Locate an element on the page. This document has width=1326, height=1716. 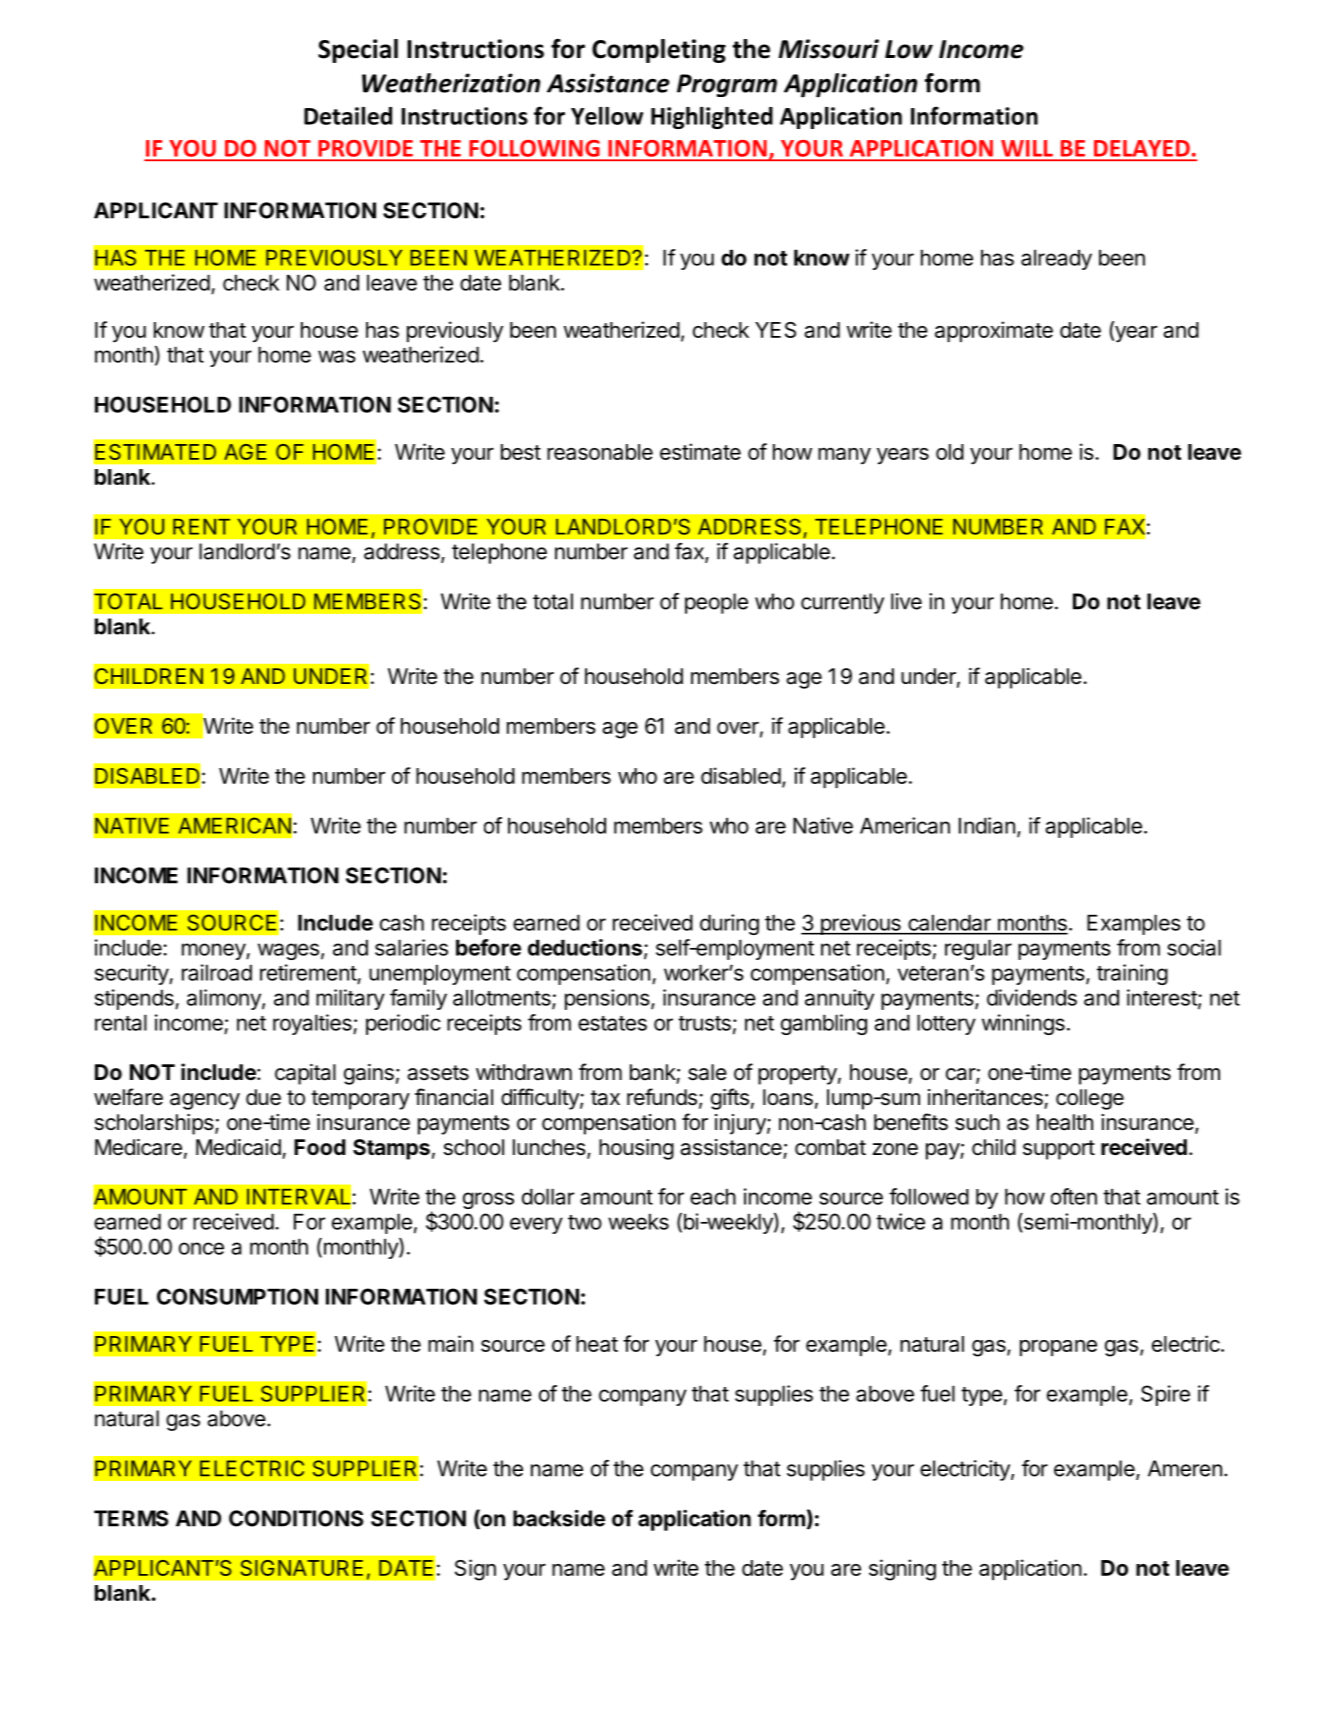
Completing is located at coordinates (659, 51).
